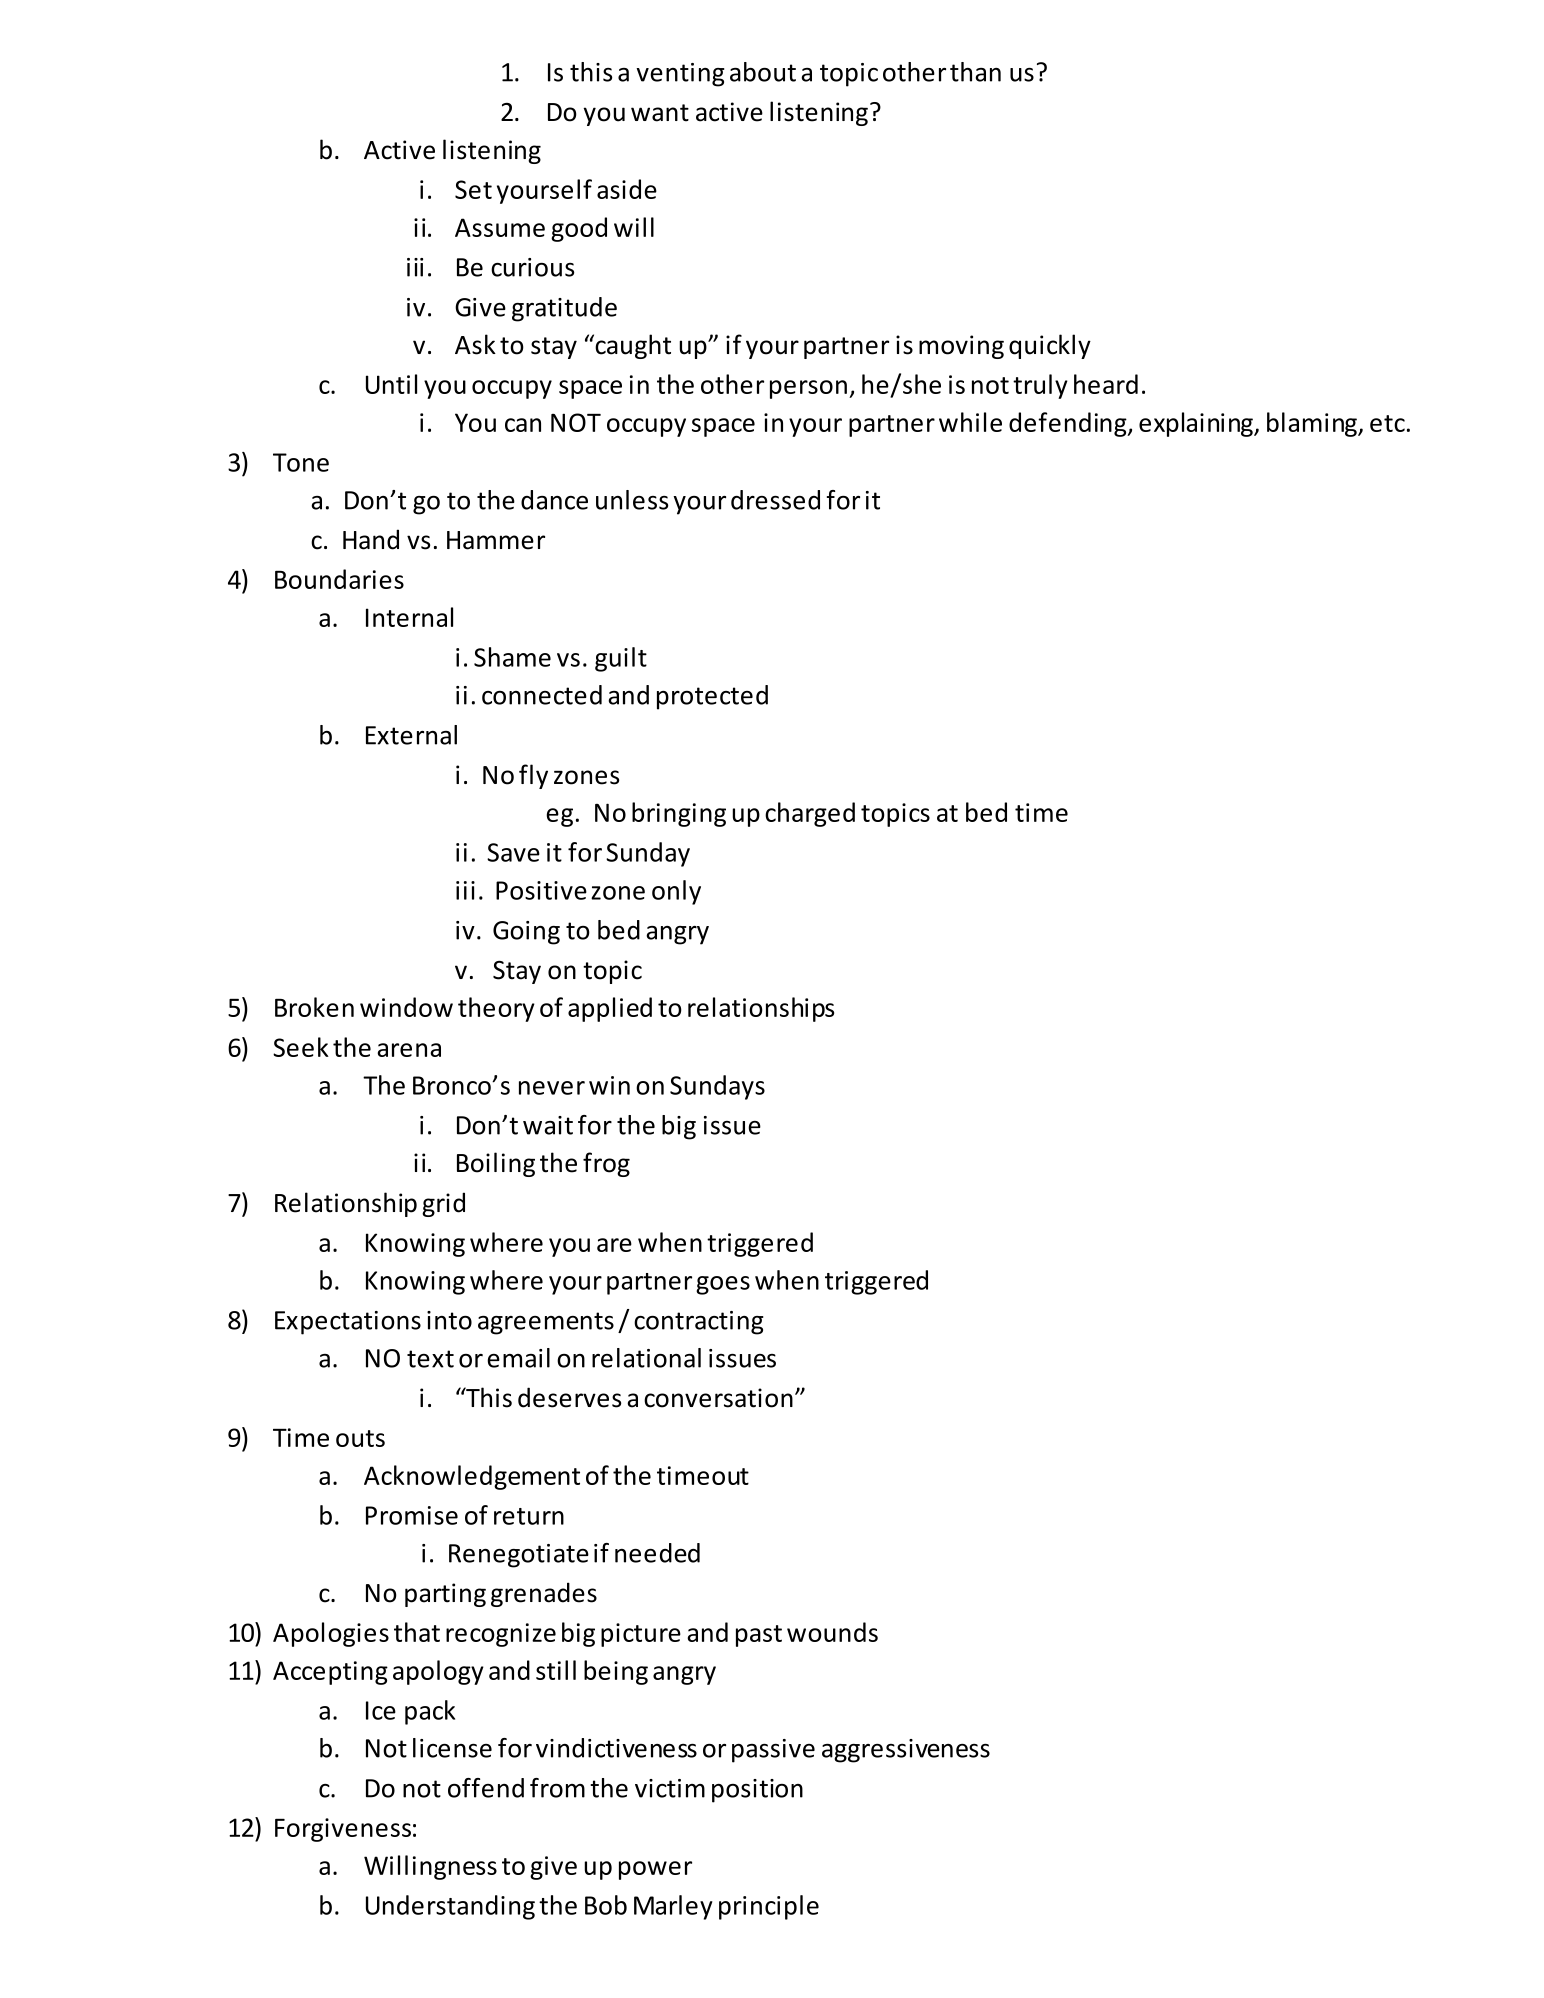 The image size is (1544, 1998). I want to click on than, so click(975, 72).
